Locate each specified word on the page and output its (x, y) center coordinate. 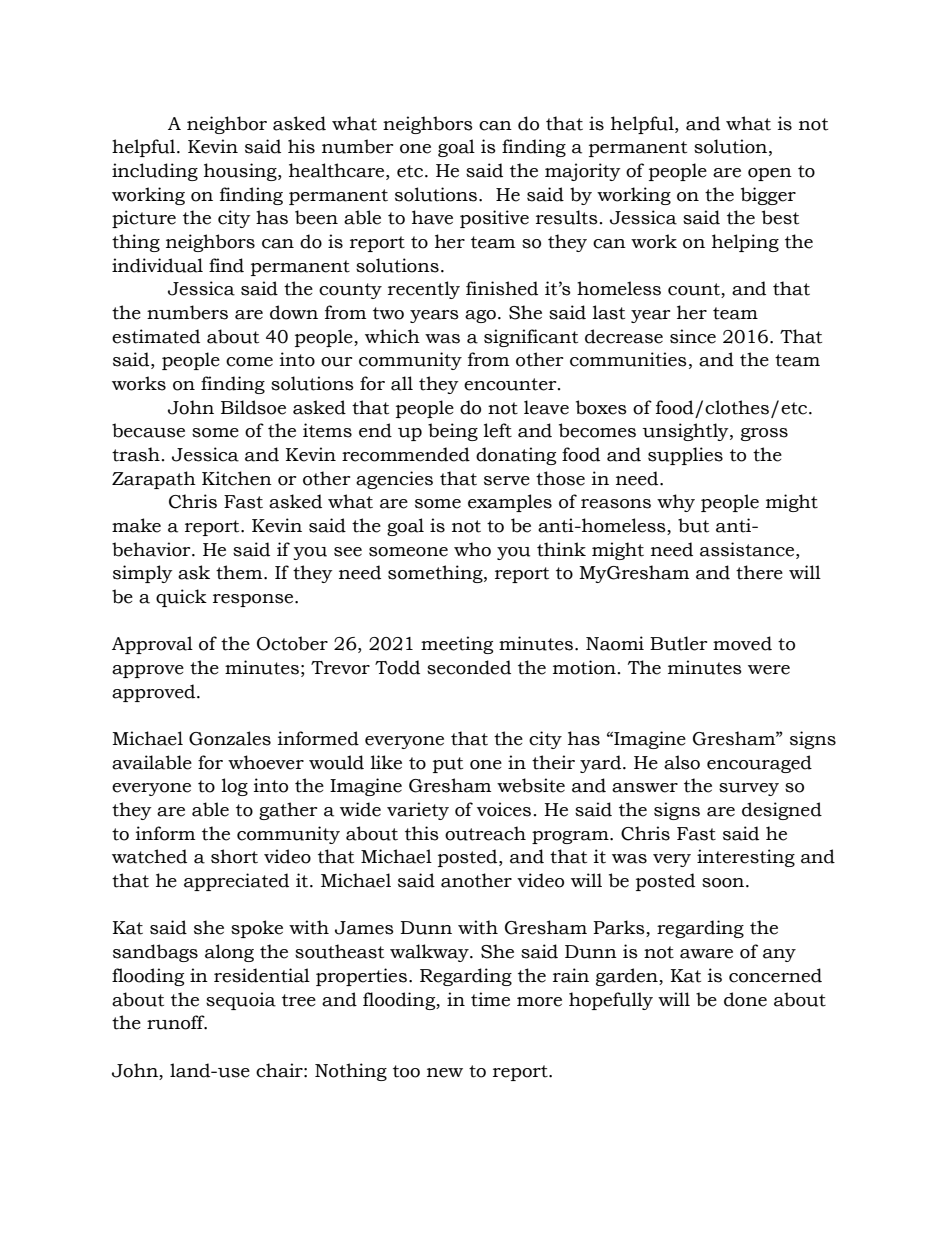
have (432, 217)
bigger (768, 196)
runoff (177, 1022)
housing (241, 172)
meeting (457, 645)
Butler (679, 643)
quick (181, 598)
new (445, 1073)
